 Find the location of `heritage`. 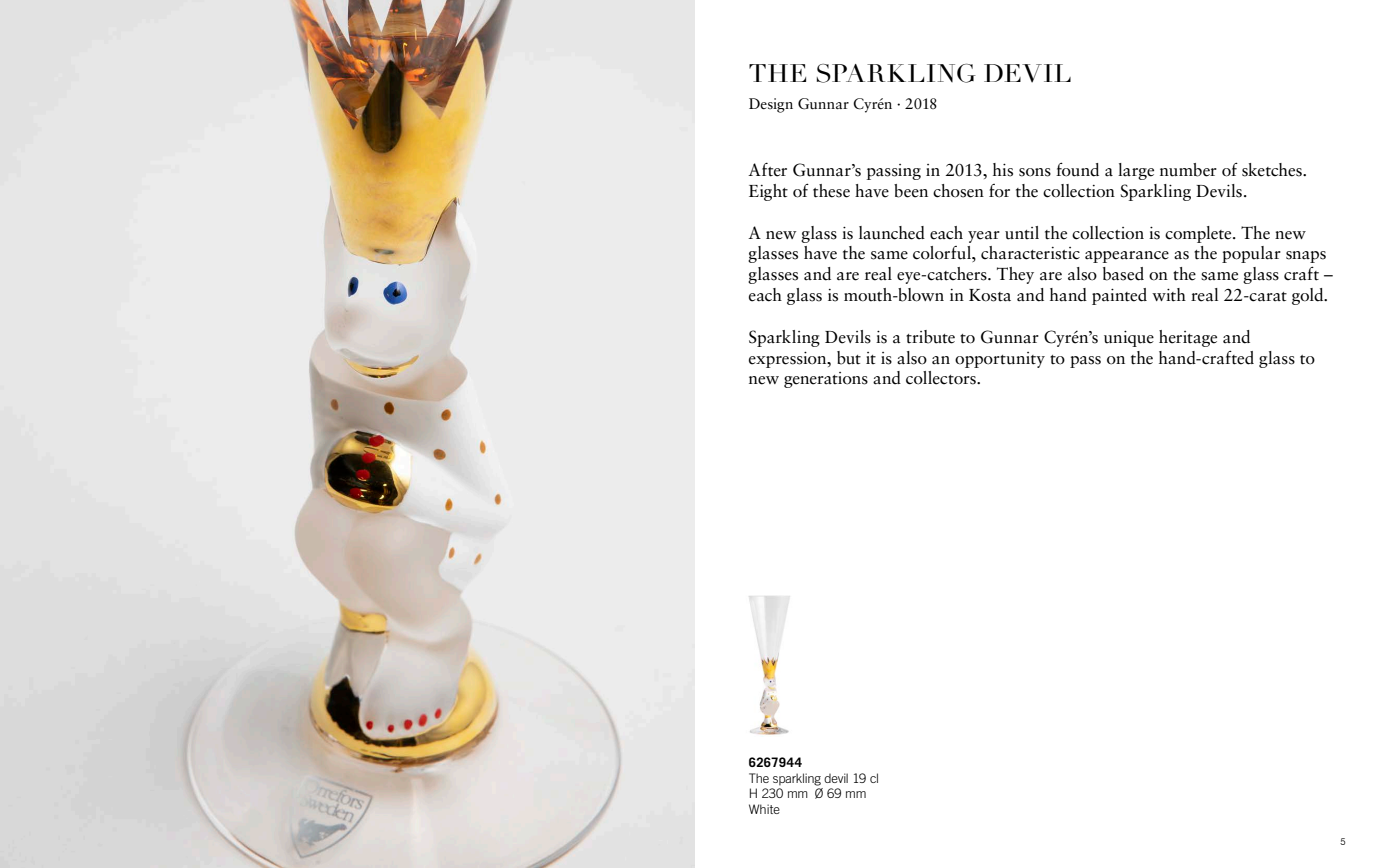

heritage is located at coordinates (1188, 338).
